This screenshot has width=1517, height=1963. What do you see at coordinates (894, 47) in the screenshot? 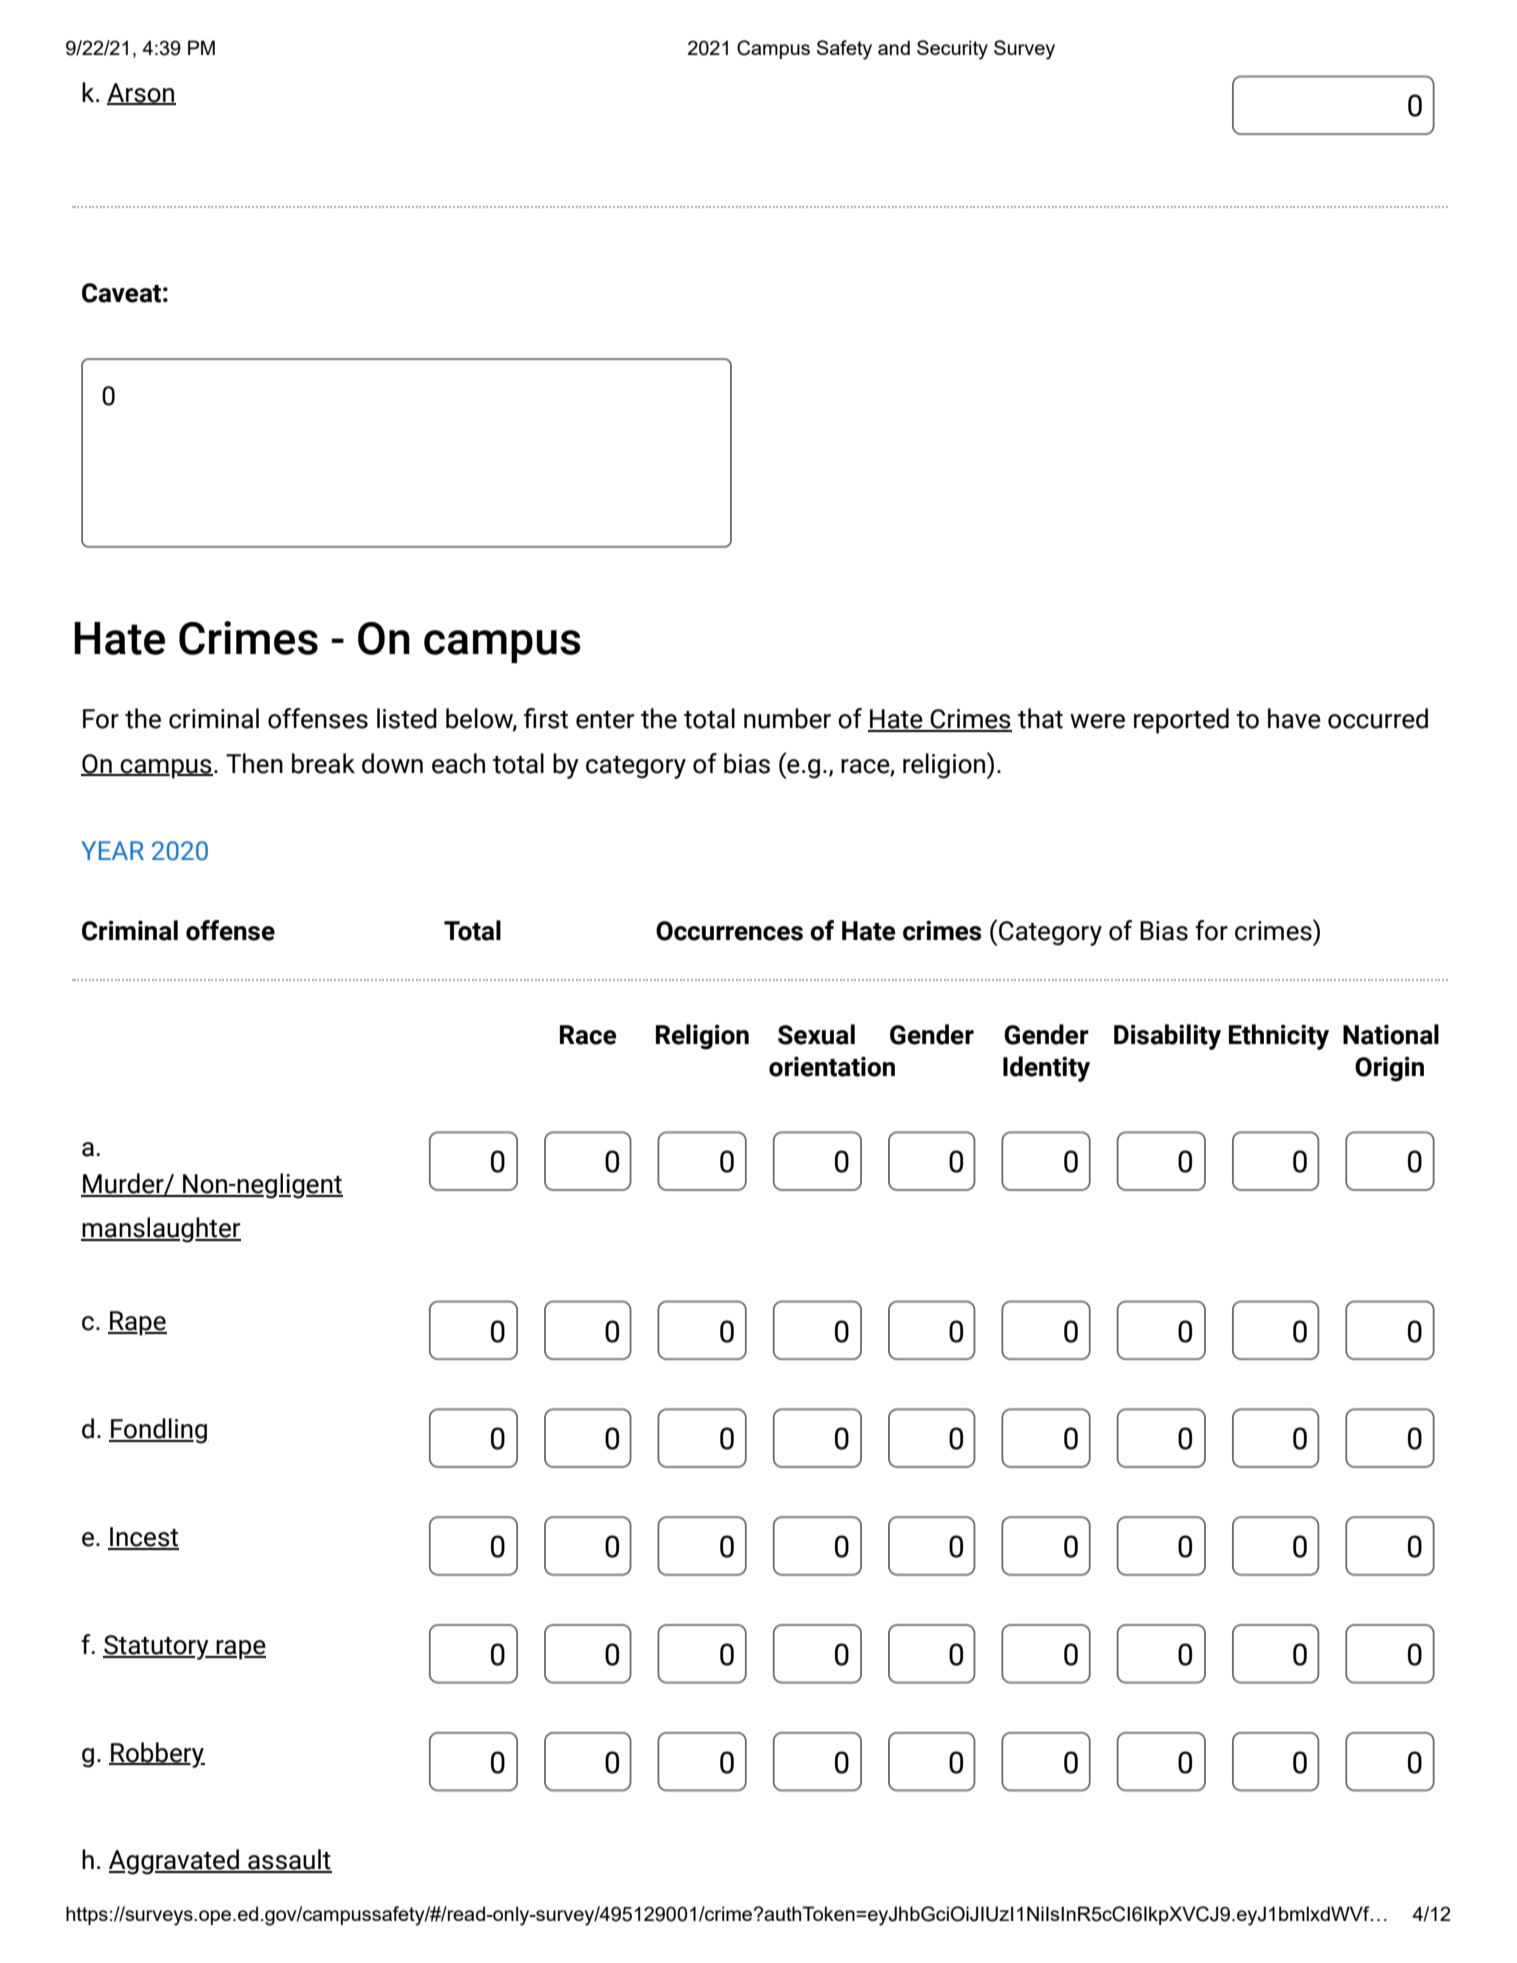
I see `and` at bounding box center [894, 47].
